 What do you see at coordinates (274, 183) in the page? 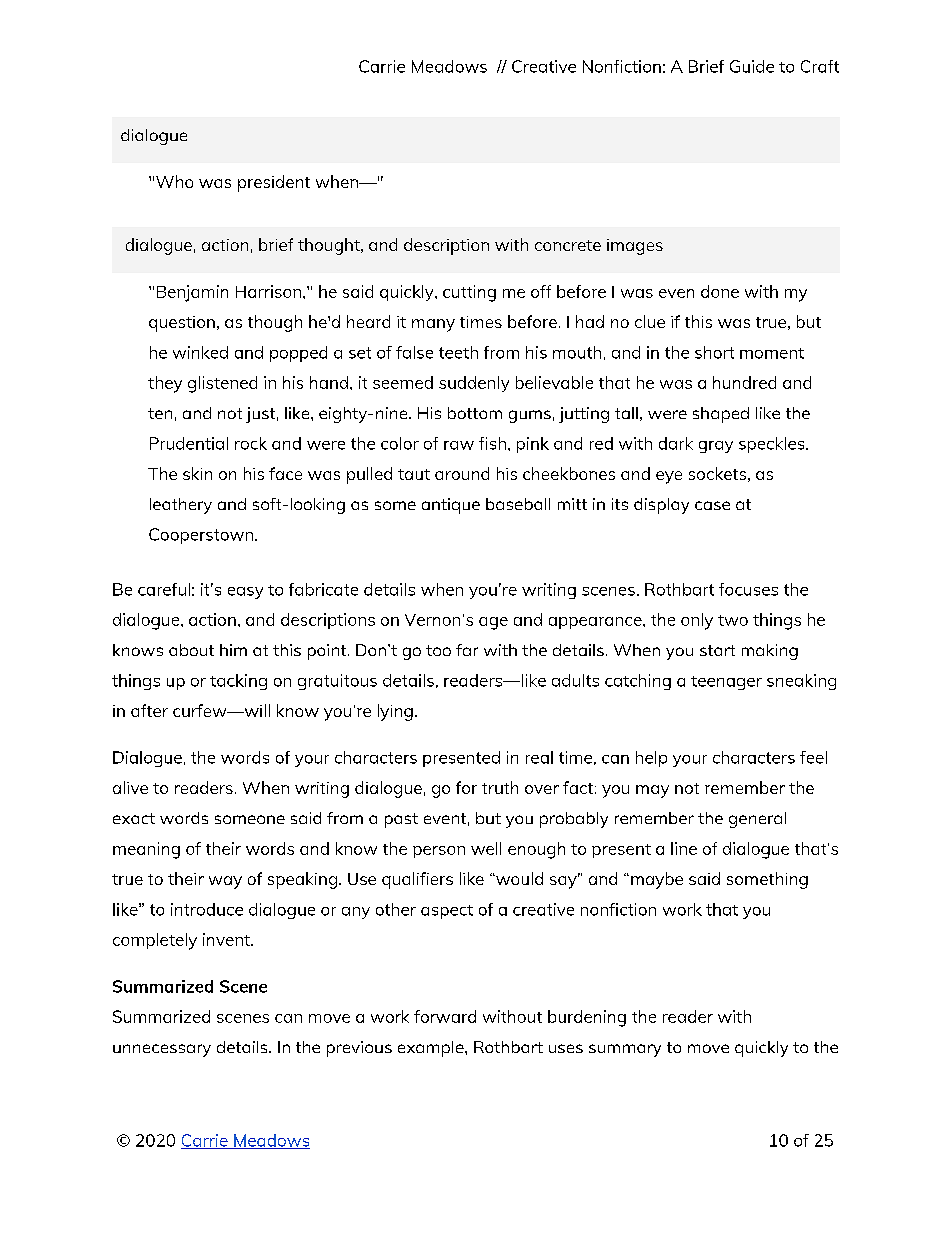
I see `president` at bounding box center [274, 183].
